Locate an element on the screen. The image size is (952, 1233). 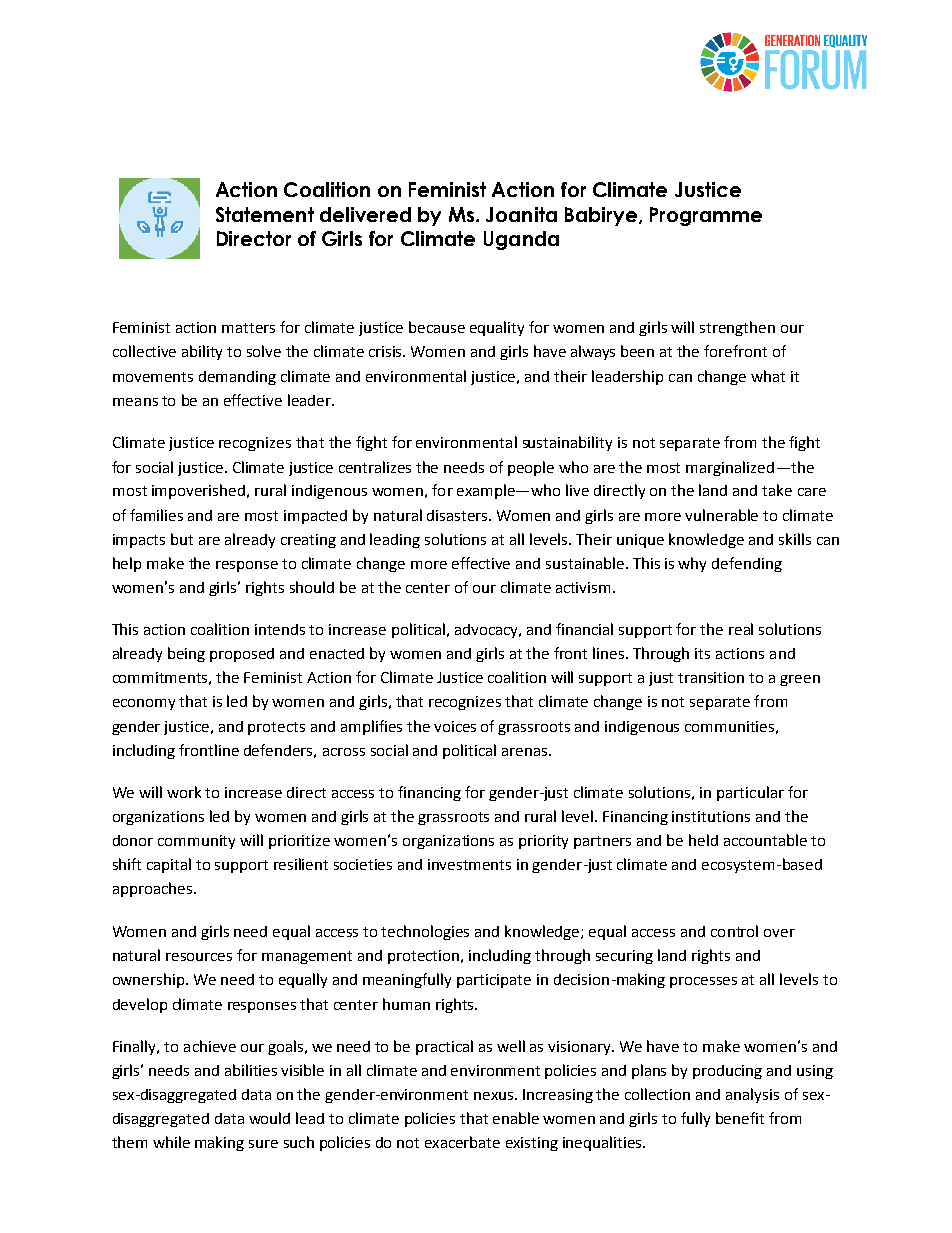
transition is located at coordinates (711, 677).
